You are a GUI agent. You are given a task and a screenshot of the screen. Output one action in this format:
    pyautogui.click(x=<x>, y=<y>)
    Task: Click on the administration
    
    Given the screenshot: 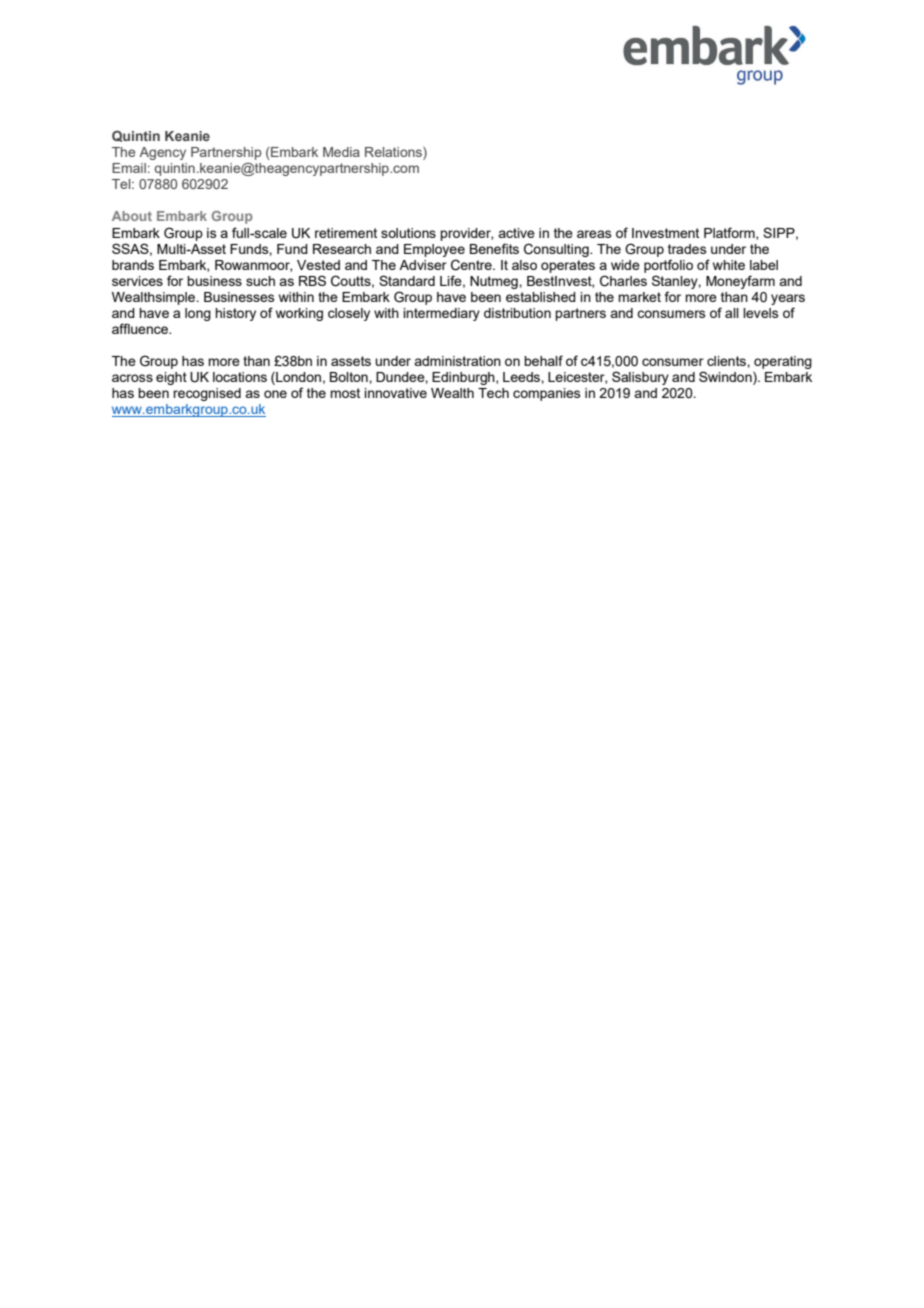 What is the action you would take?
    pyautogui.click(x=457, y=361)
